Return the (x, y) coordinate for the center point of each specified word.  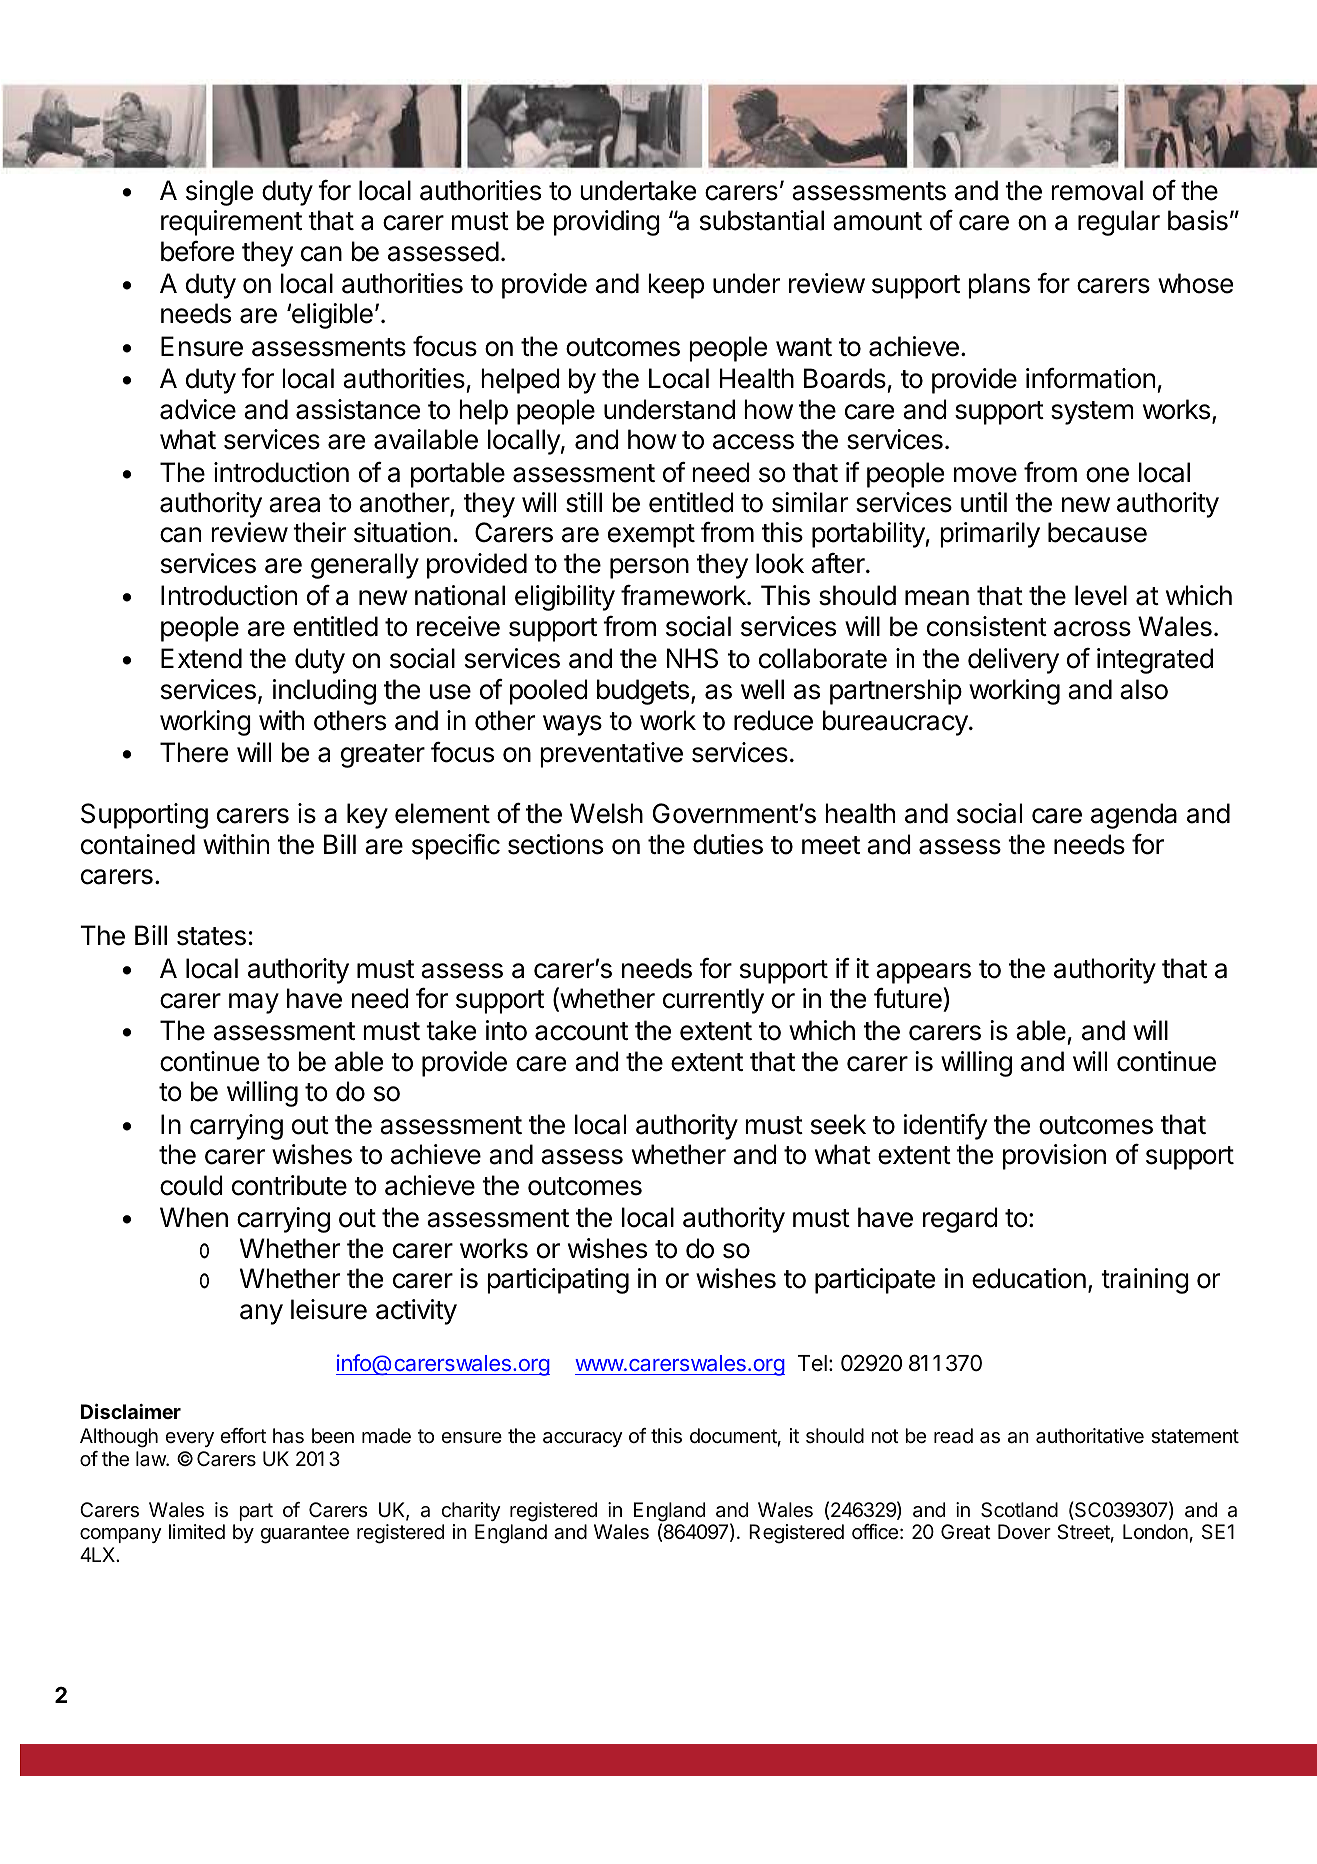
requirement (231, 223)
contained (138, 844)
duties (728, 844)
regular (1119, 223)
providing (607, 223)
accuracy (583, 1439)
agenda (1134, 816)
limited (197, 1531)
